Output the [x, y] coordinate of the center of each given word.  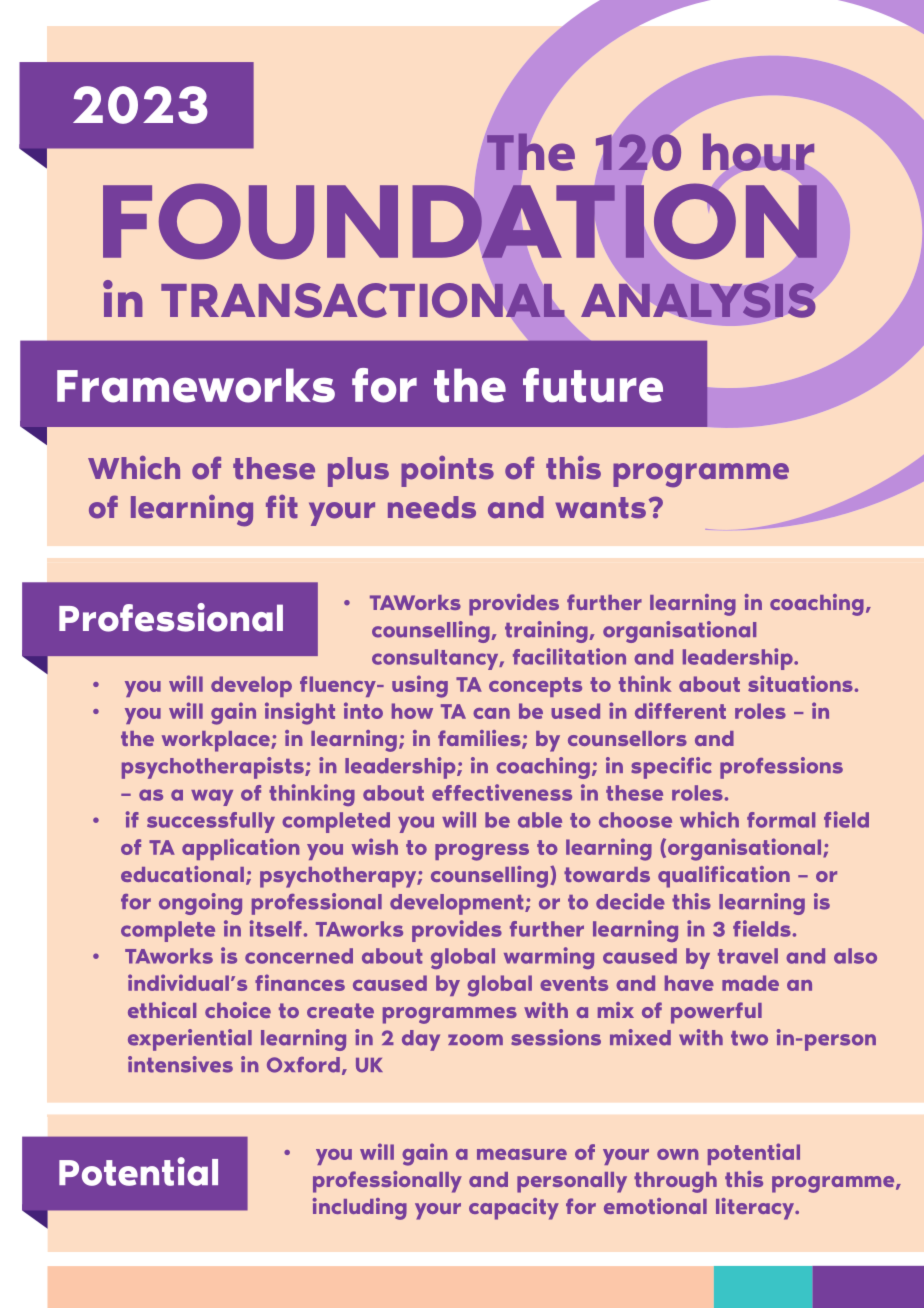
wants [601, 508]
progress [482, 852]
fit [282, 507]
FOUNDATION [460, 221]
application [240, 849]
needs [432, 507]
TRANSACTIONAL [363, 300]
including [360, 1209]
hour [758, 152]
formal [781, 820]
